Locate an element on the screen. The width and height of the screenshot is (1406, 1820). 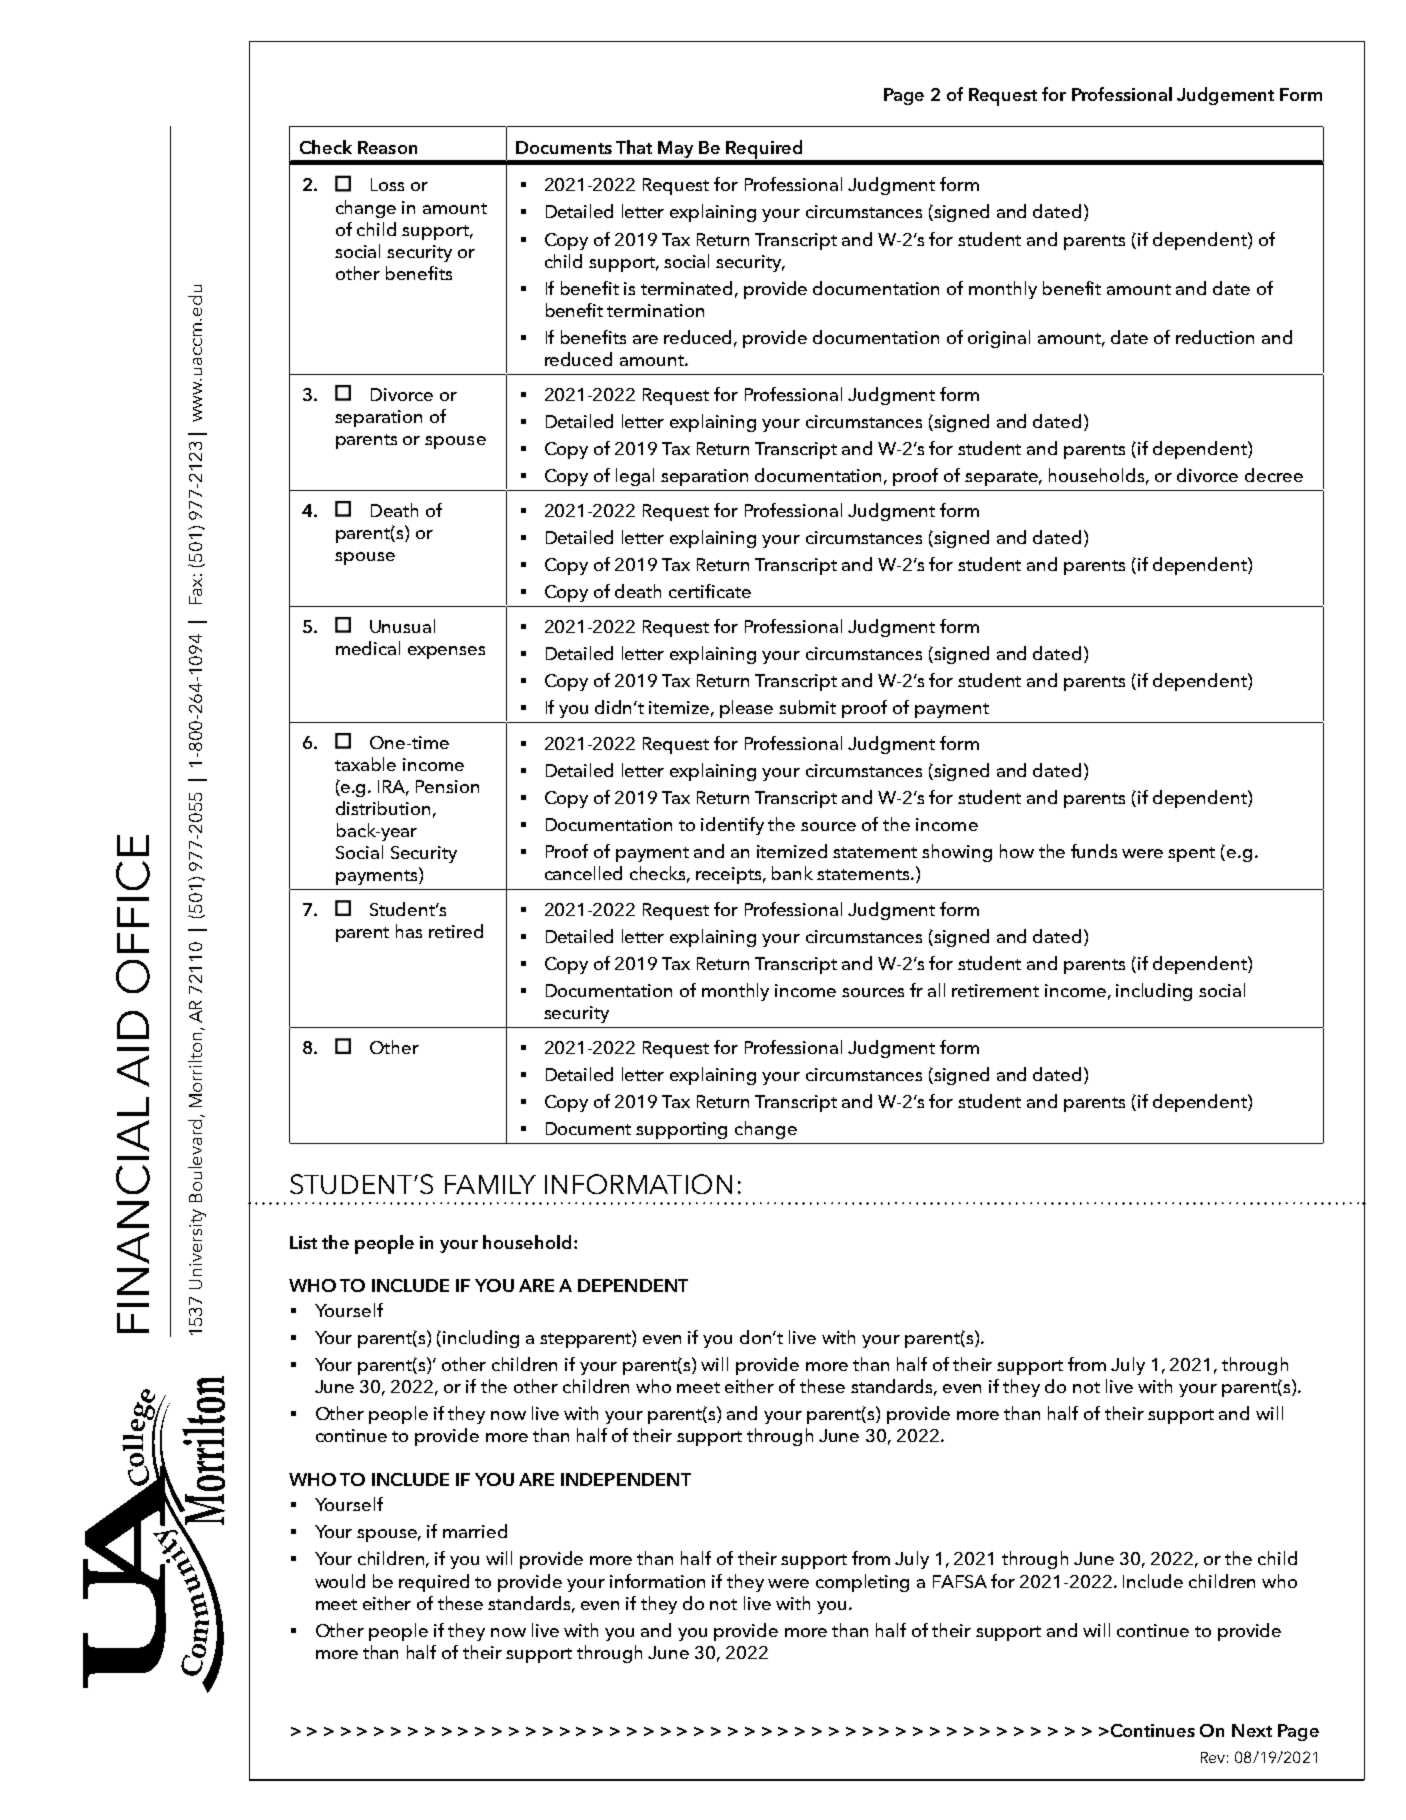
bank is located at coordinates (792, 873).
